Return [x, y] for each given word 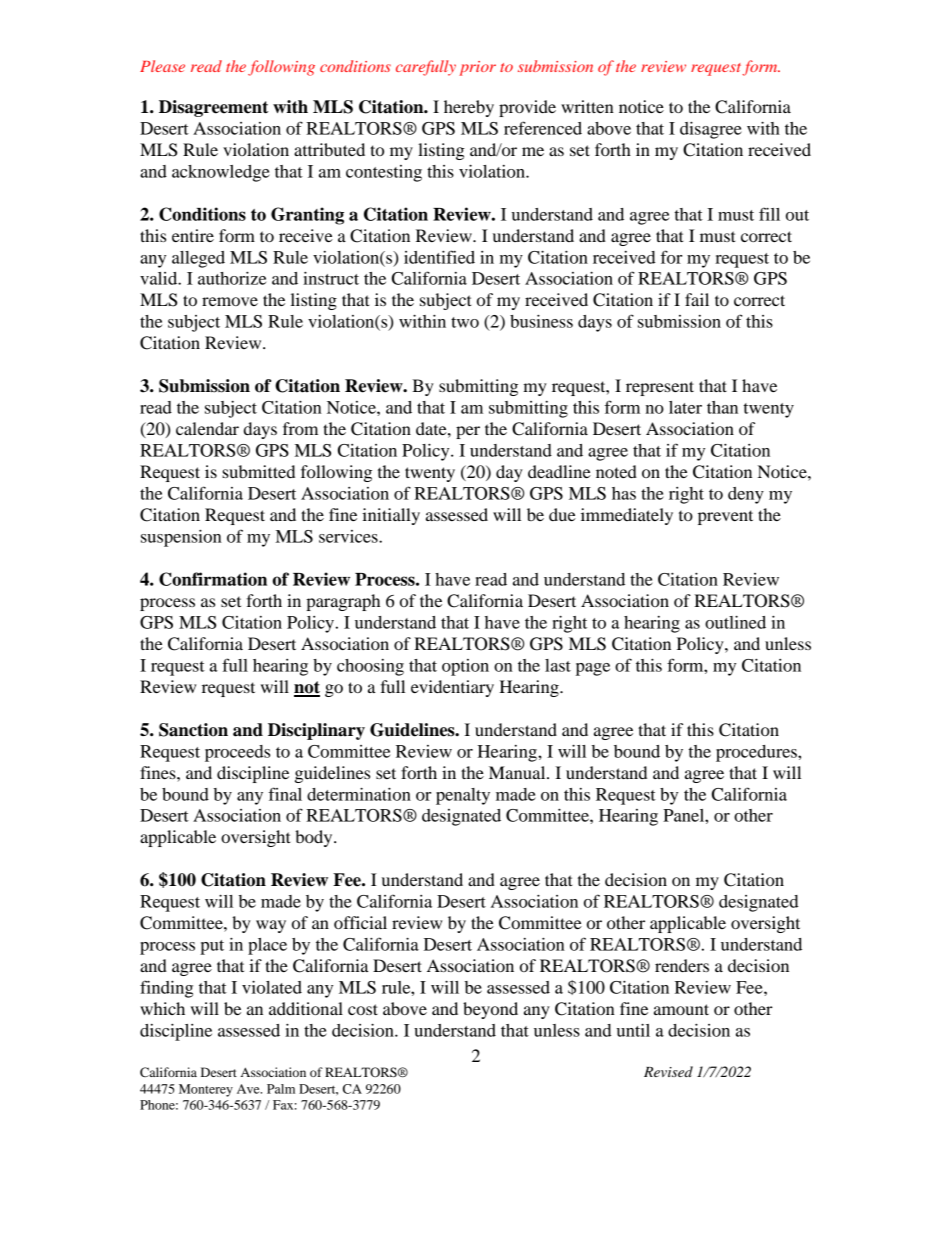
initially [391, 516]
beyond [490, 1010]
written [587, 106]
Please [162, 66]
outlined [735, 622]
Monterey [206, 1090]
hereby [469, 108]
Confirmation [213, 579]
